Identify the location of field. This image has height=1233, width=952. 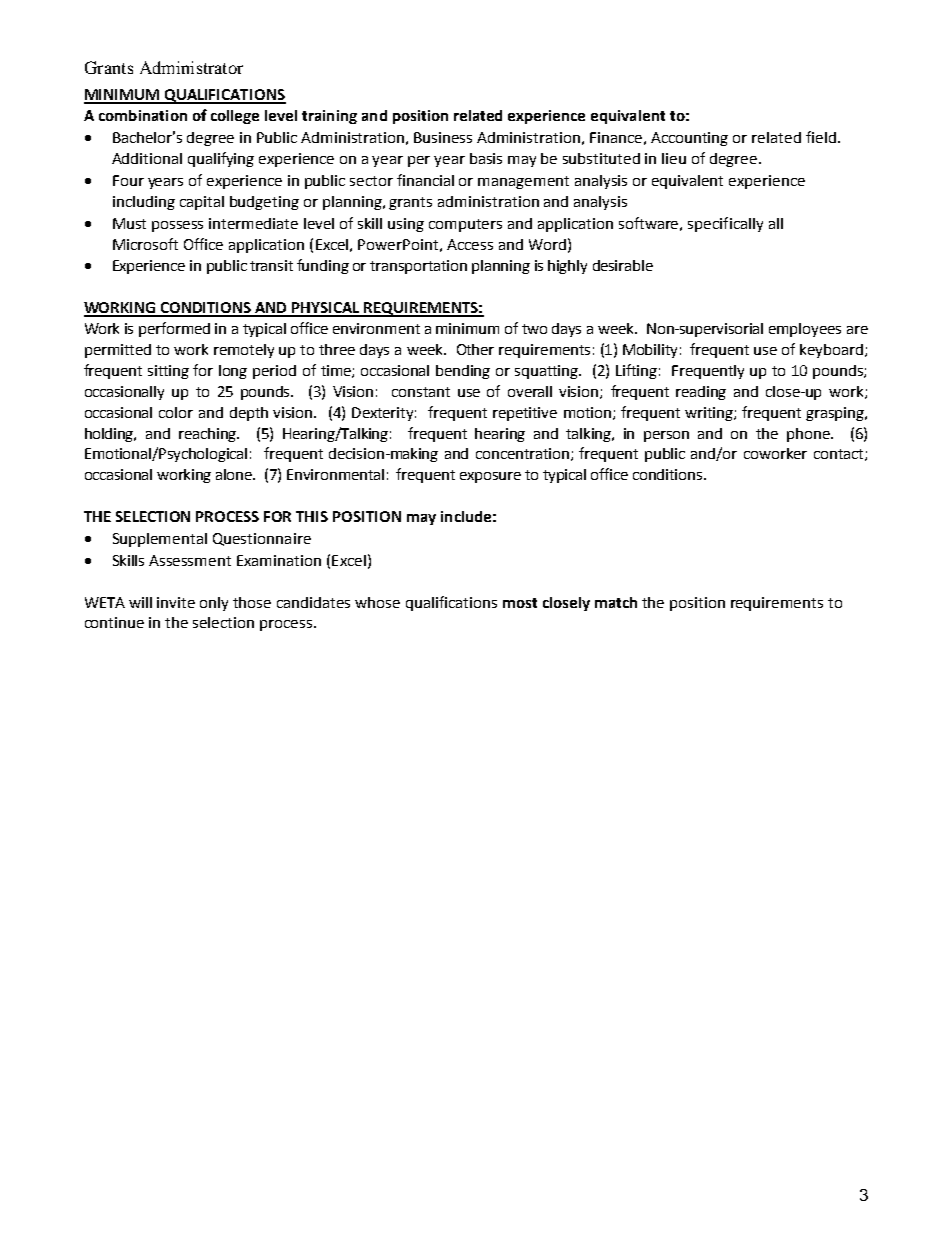
(821, 137).
